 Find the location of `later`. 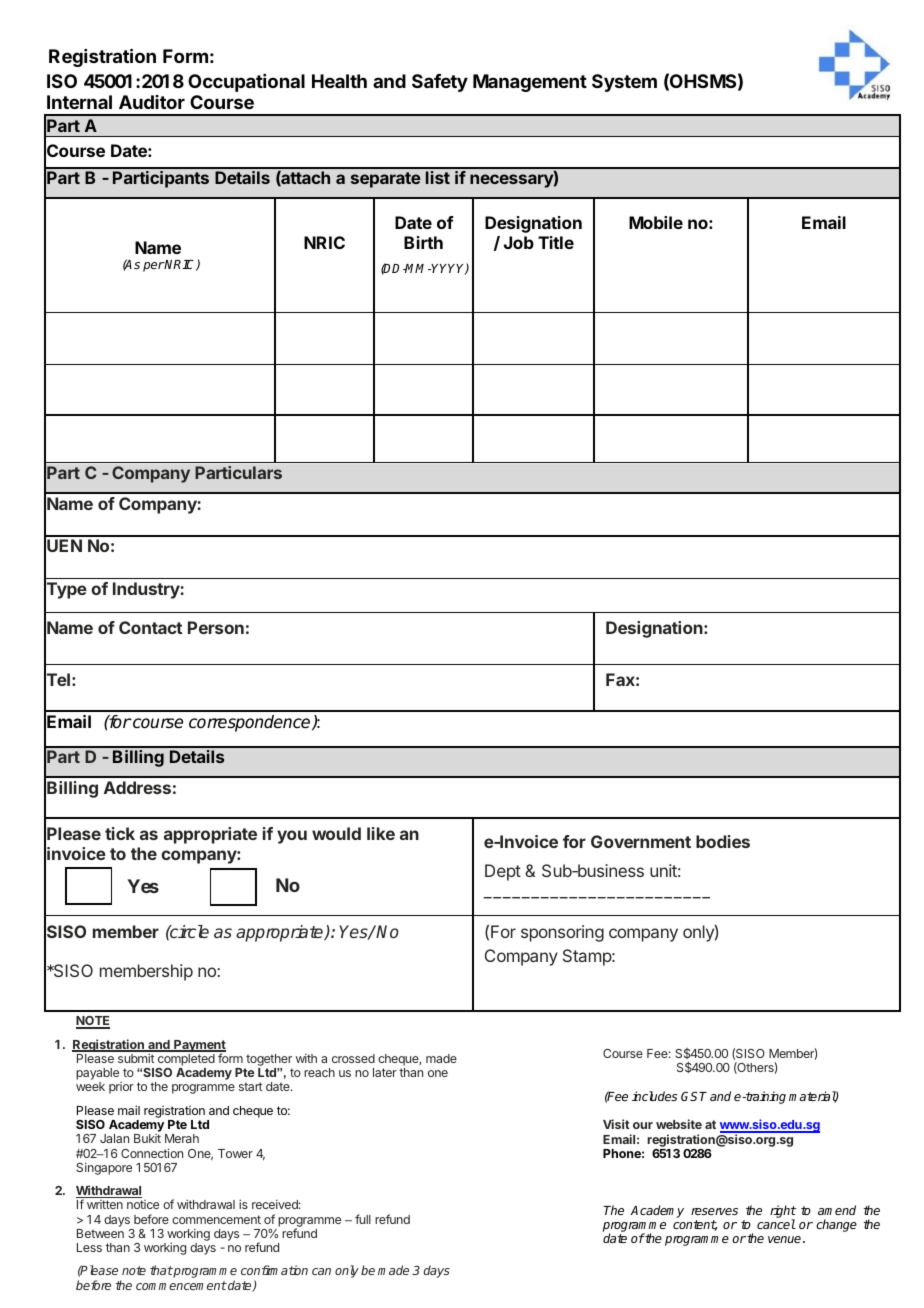

later is located at coordinates (385, 1072).
